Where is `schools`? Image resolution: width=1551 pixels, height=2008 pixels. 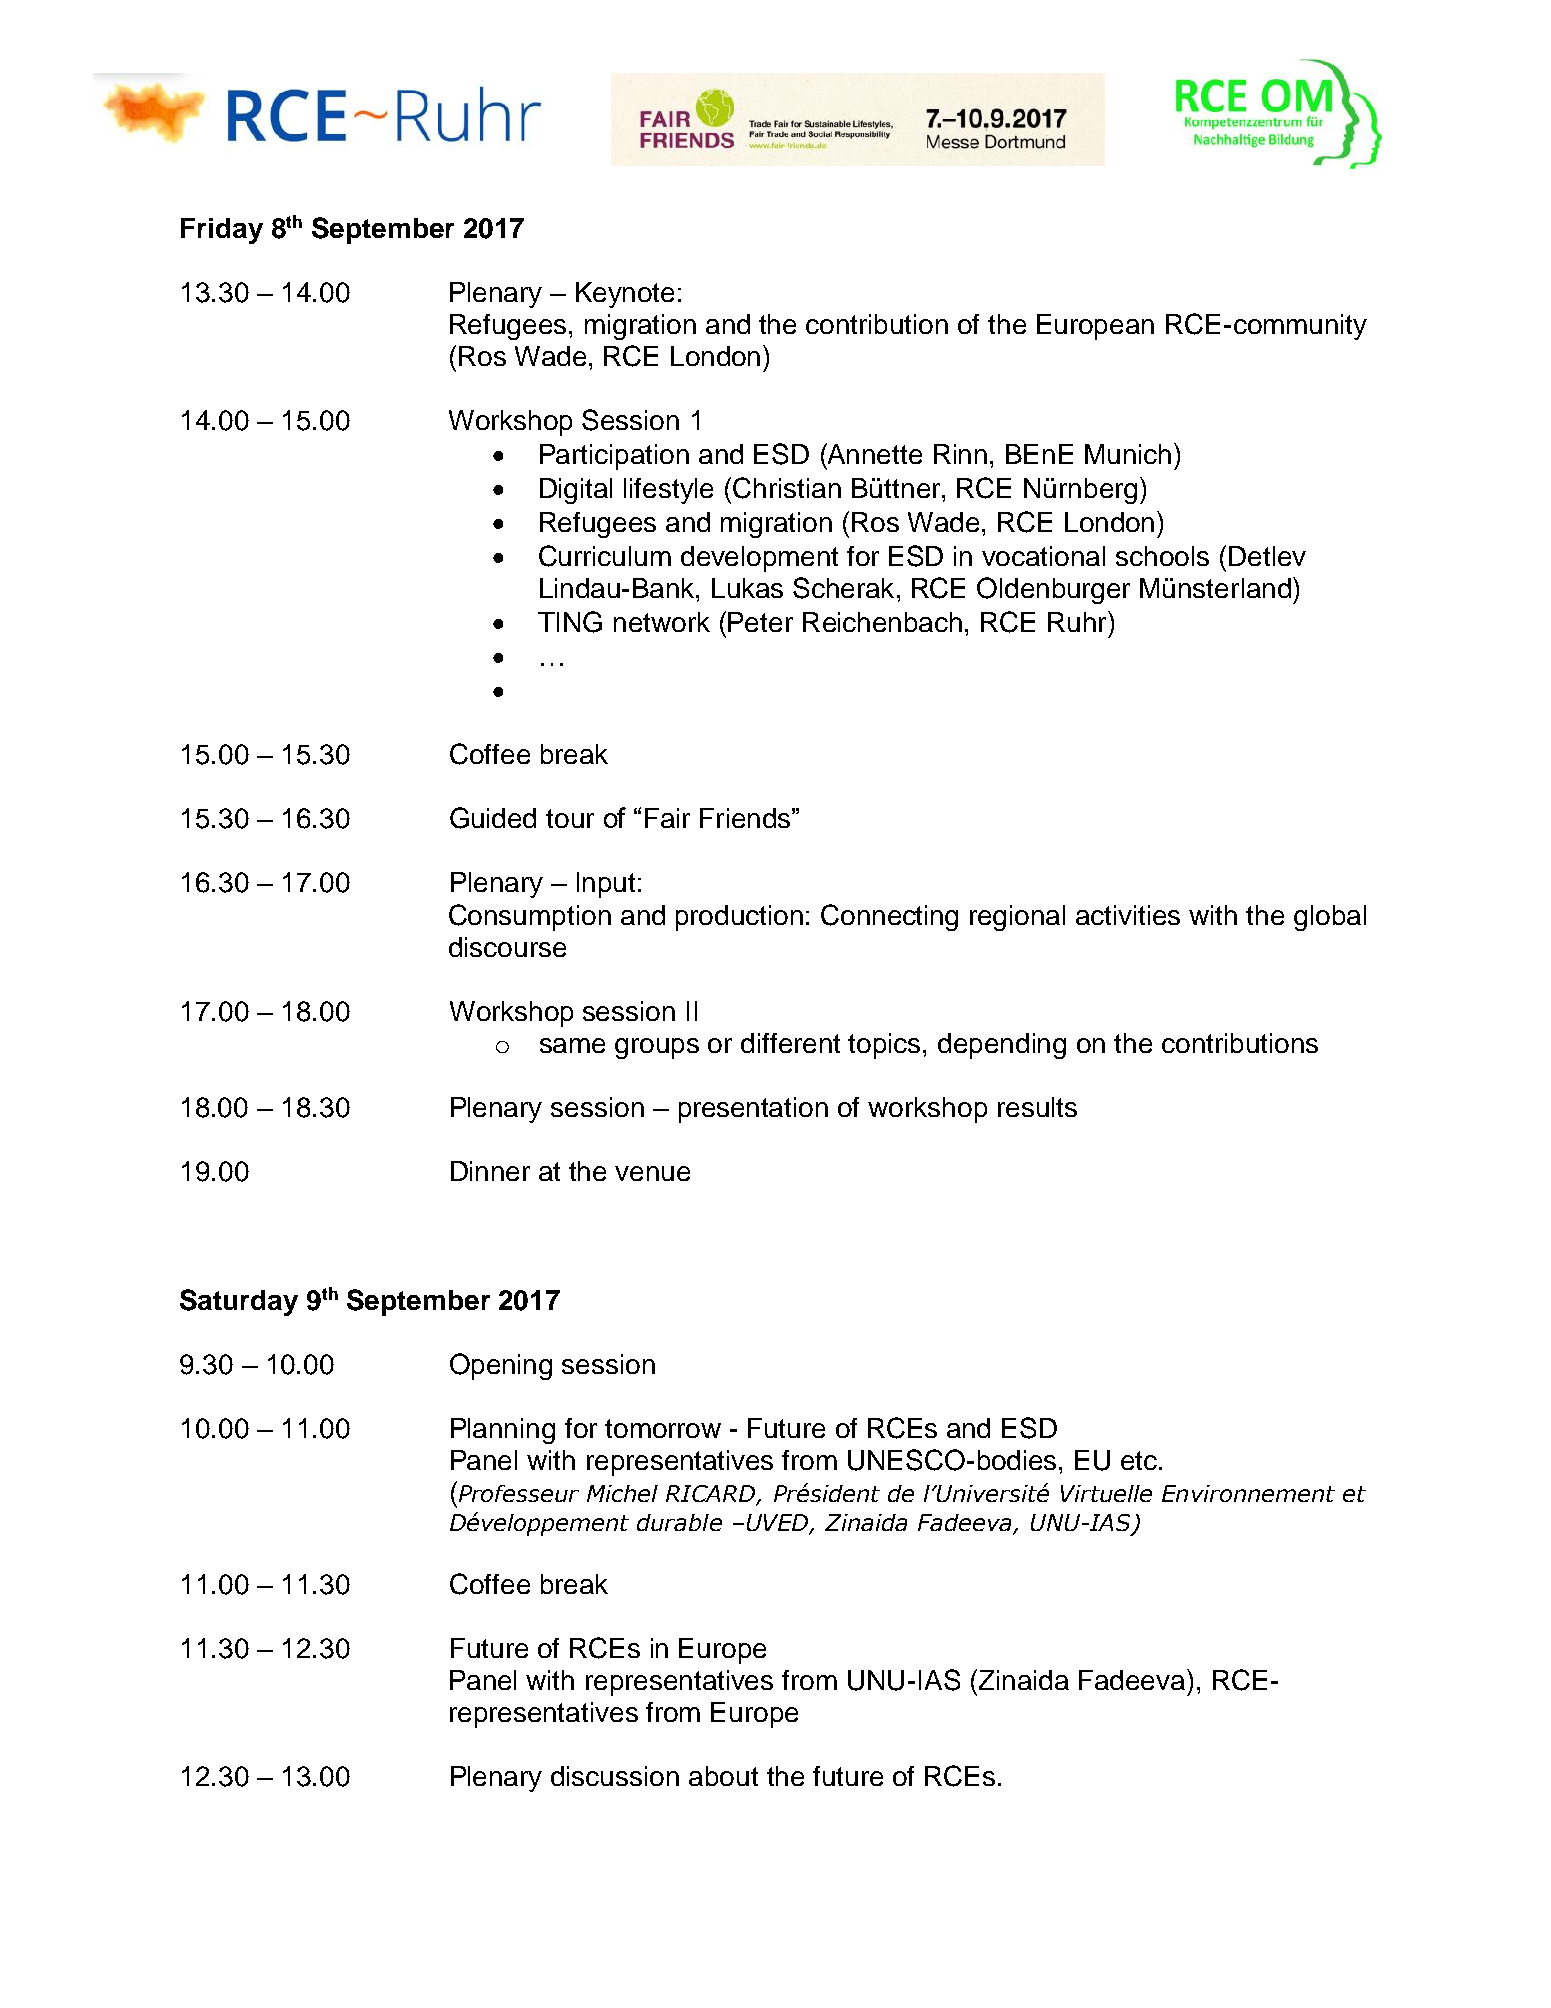
schools is located at coordinates (1162, 556).
